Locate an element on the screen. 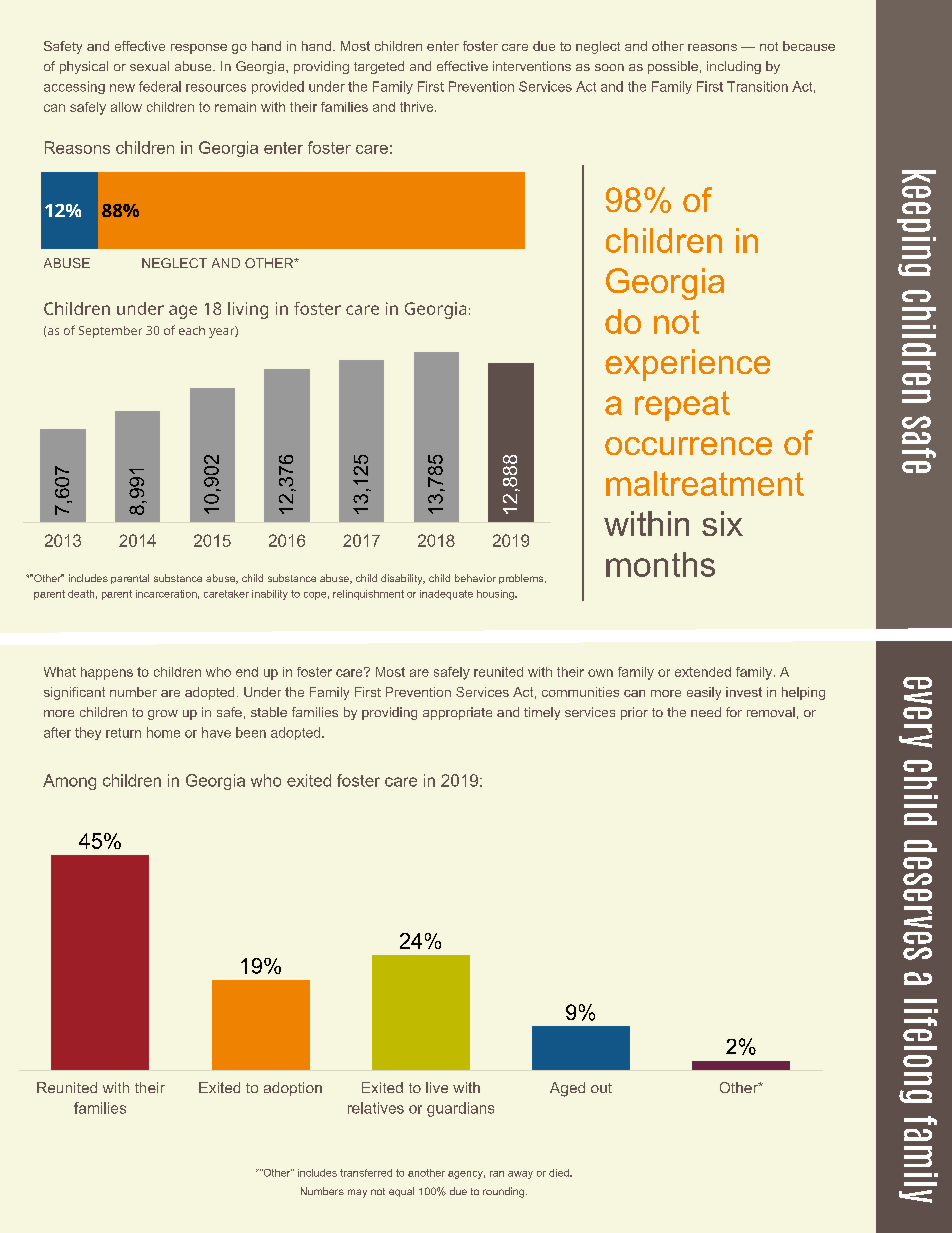 The height and width of the screenshot is (1233, 952). equal is located at coordinates (401, 1192).
